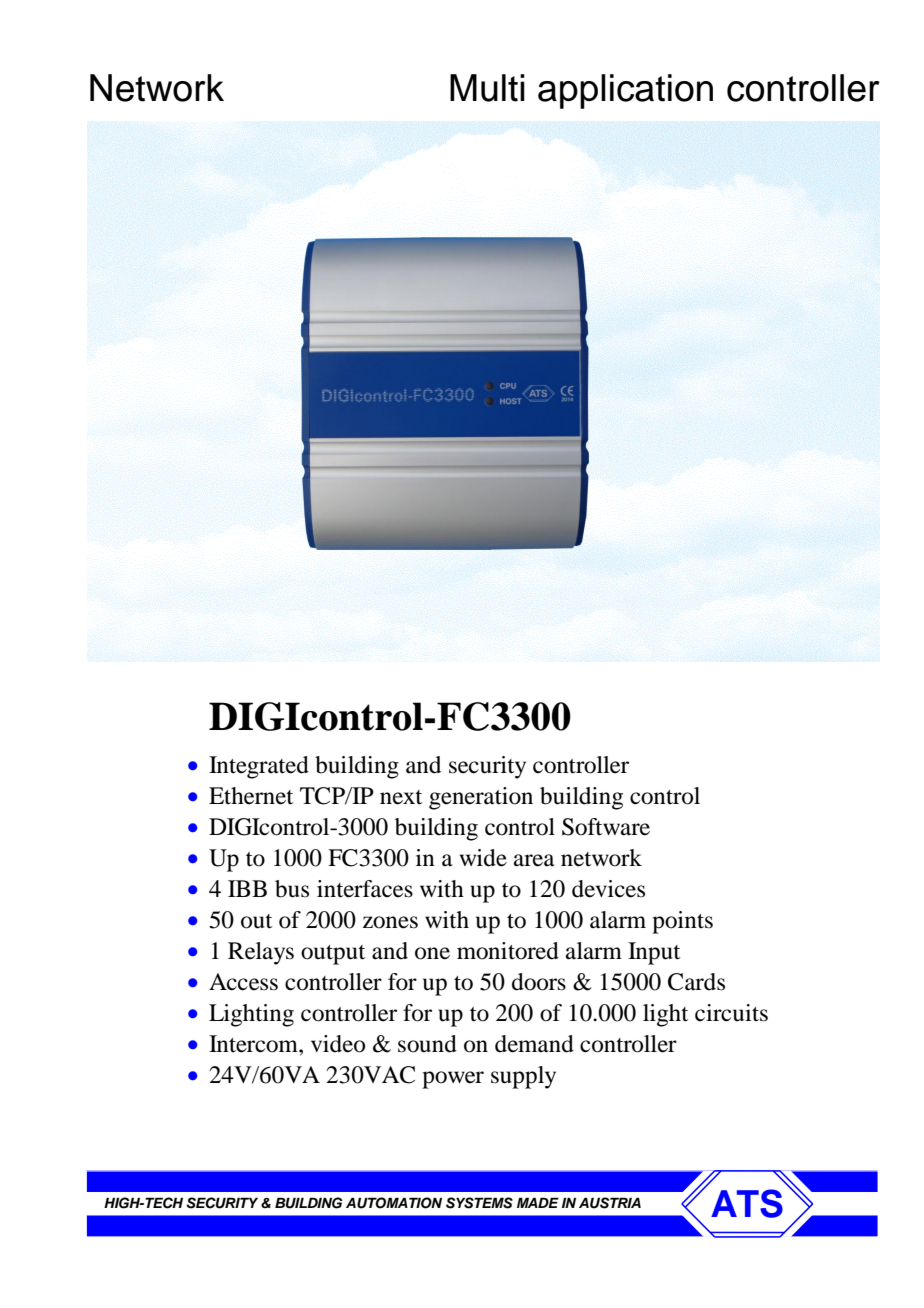 This screenshot has width=924, height=1308. Describe the element at coordinates (483, 858) in the screenshot. I see `wide` at that location.
